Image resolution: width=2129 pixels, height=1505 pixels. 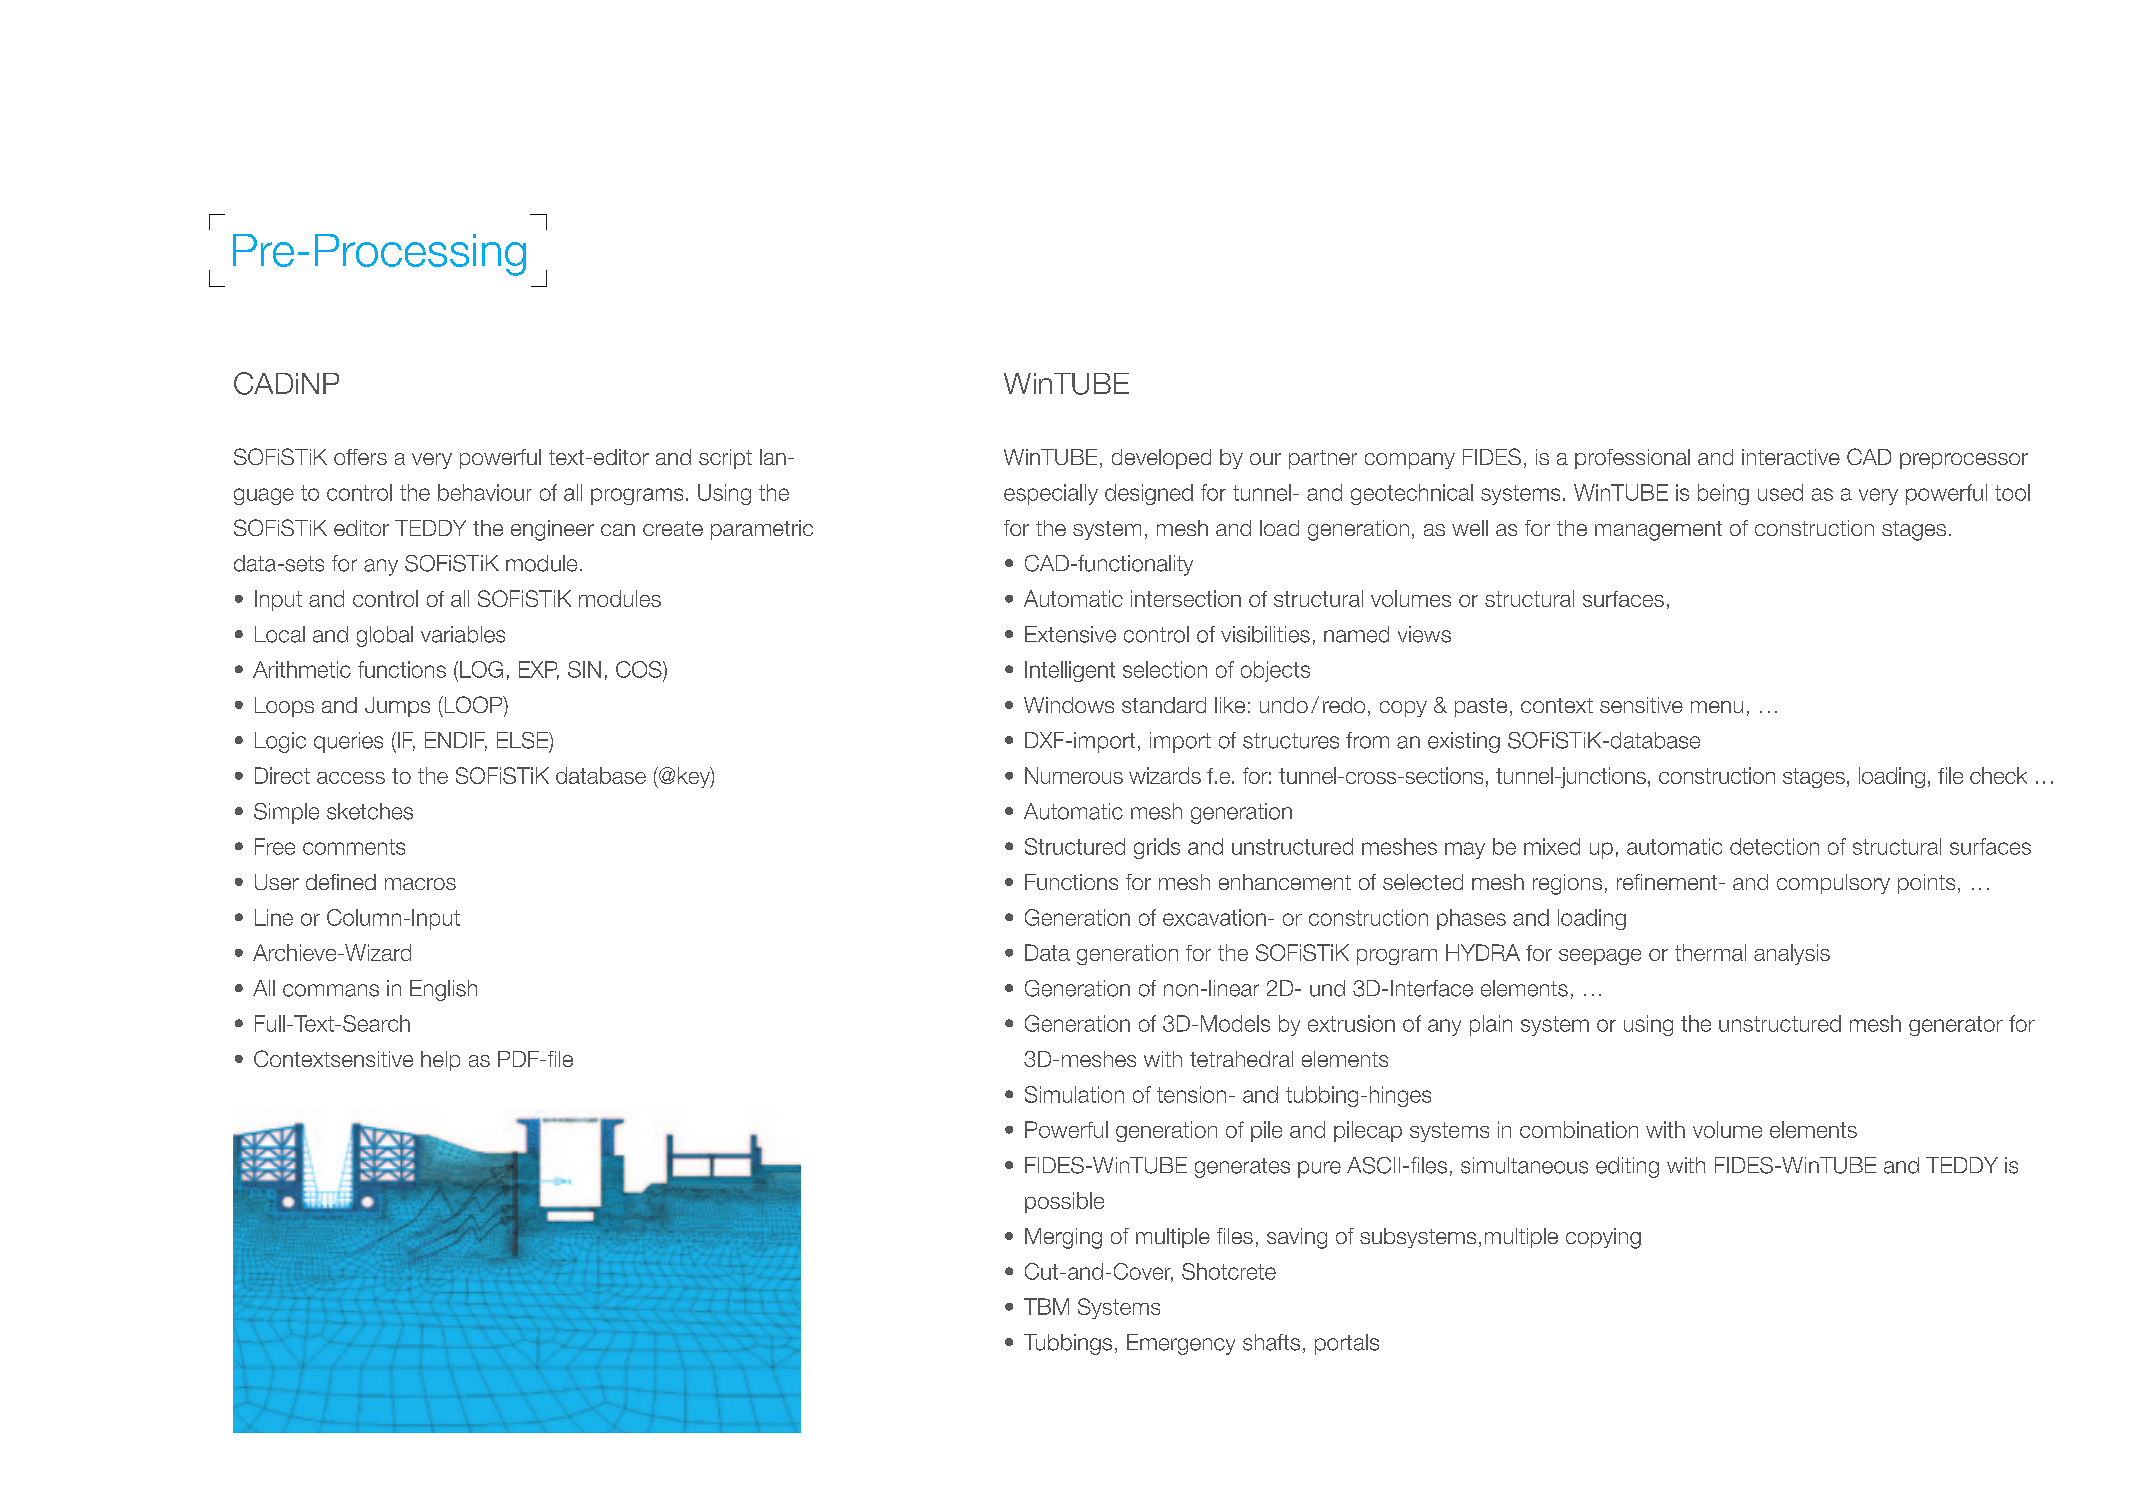 I want to click on behaviour, so click(x=485, y=492).
